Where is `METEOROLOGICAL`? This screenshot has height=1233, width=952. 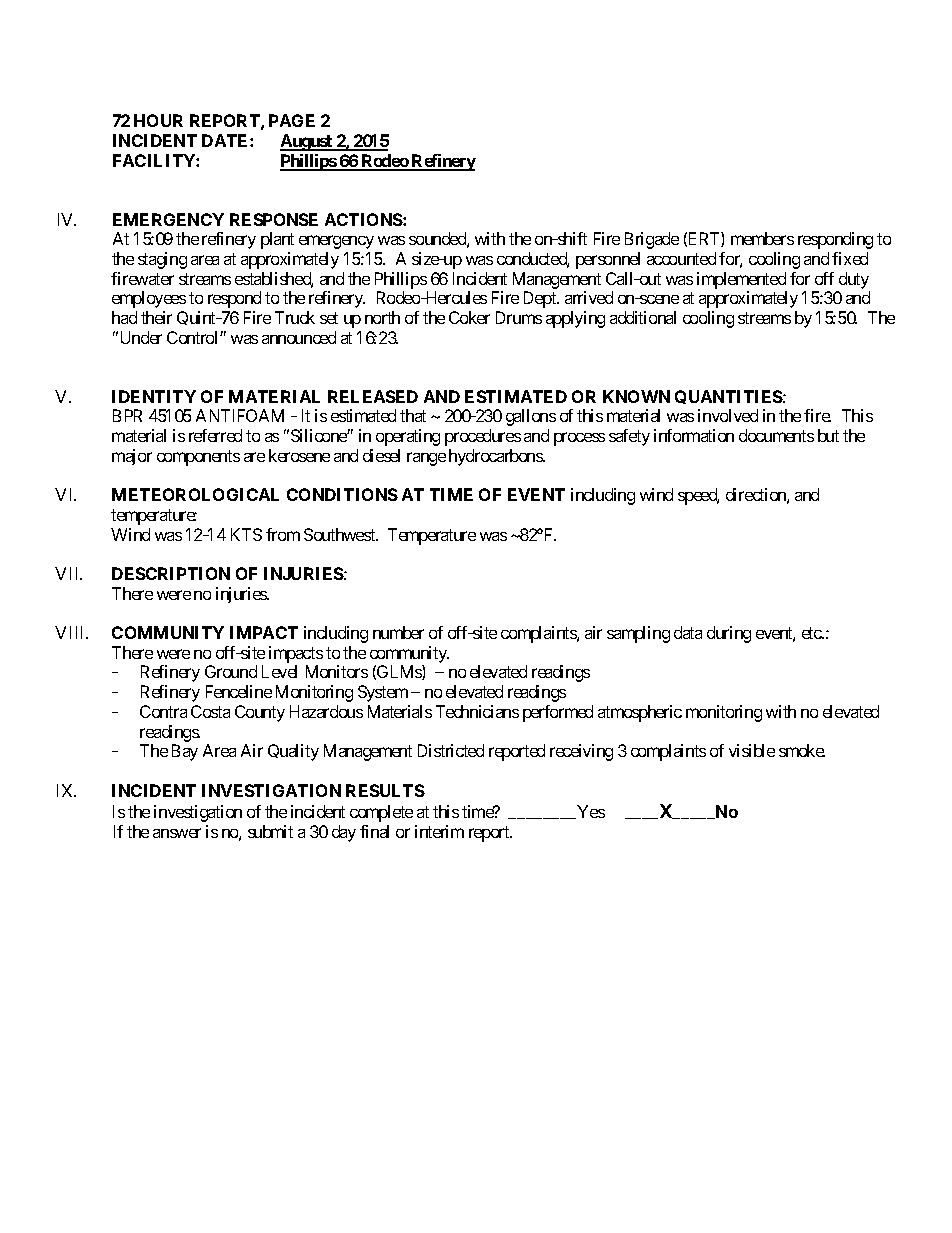 METEOROLOGICAL is located at coordinates (195, 494).
